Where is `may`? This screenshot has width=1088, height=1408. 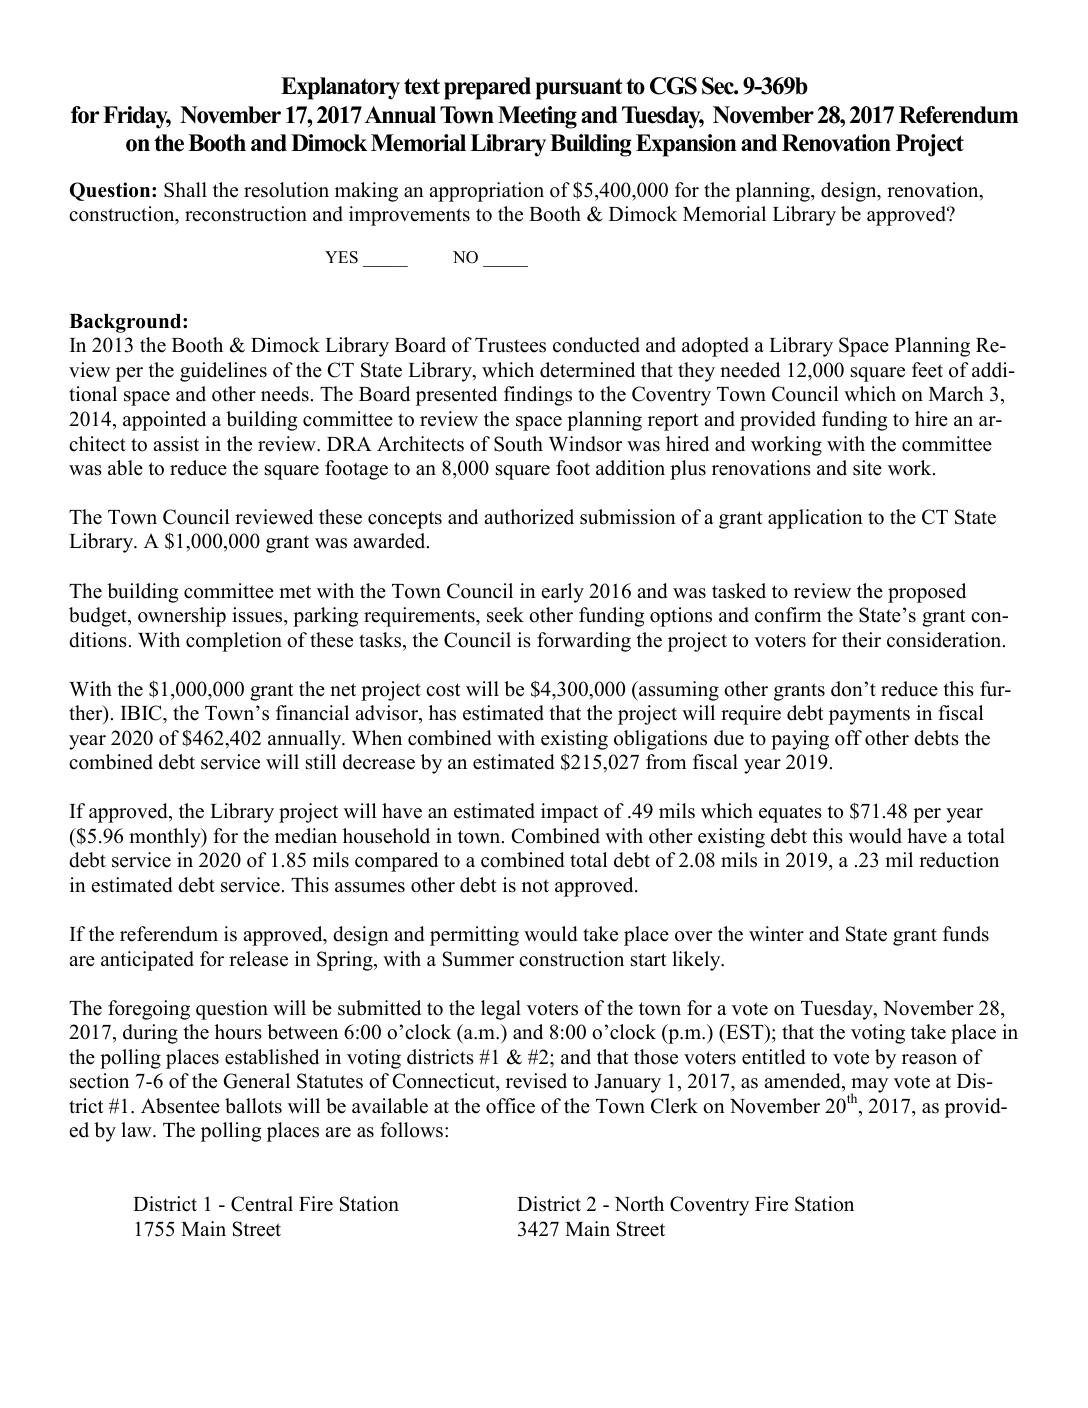 may is located at coordinates (869, 1087).
